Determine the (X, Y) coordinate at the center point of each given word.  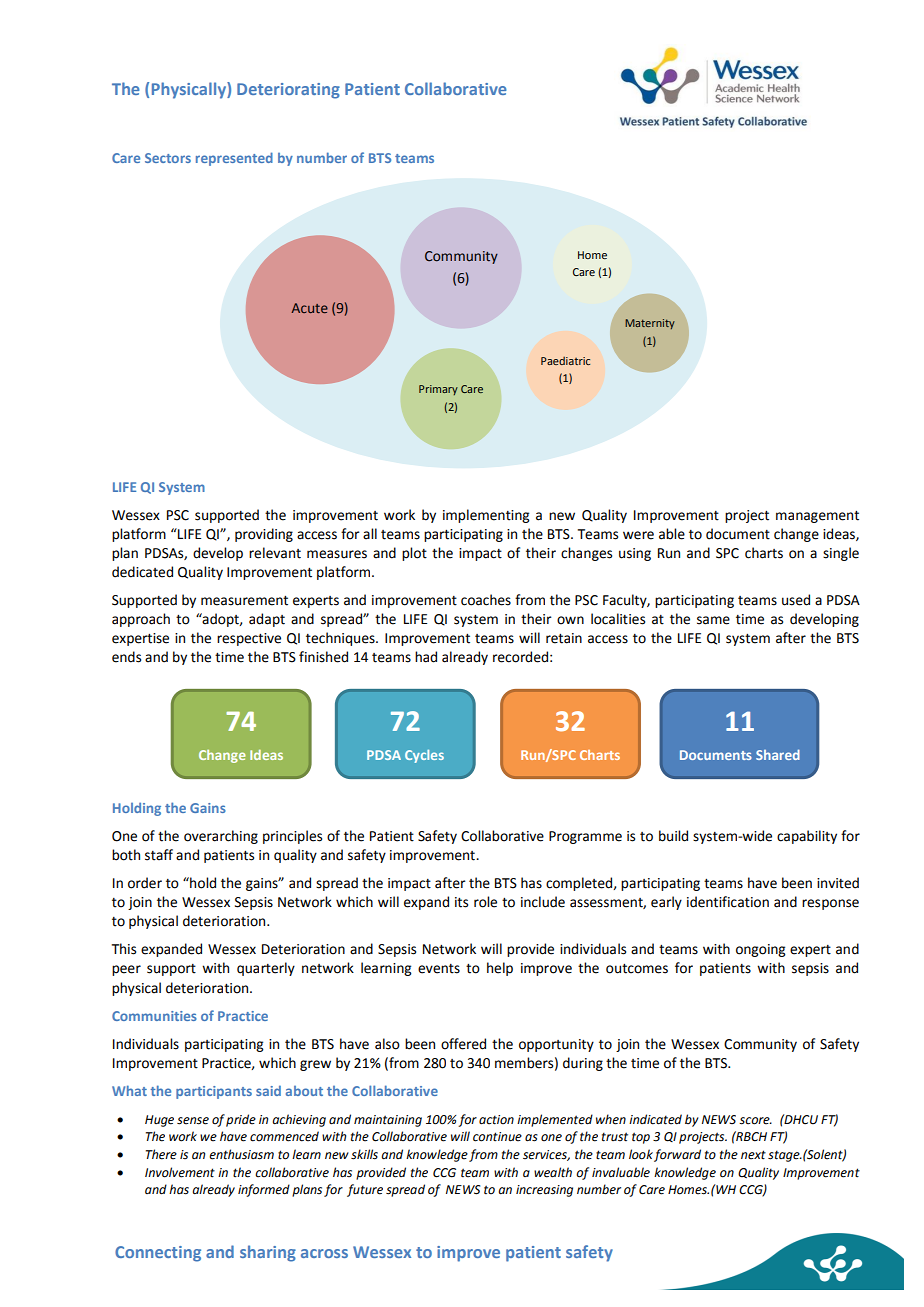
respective (249, 639)
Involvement (180, 1172)
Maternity (650, 324)
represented (234, 159)
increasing (544, 1191)
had (426, 657)
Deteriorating (288, 91)
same (713, 620)
